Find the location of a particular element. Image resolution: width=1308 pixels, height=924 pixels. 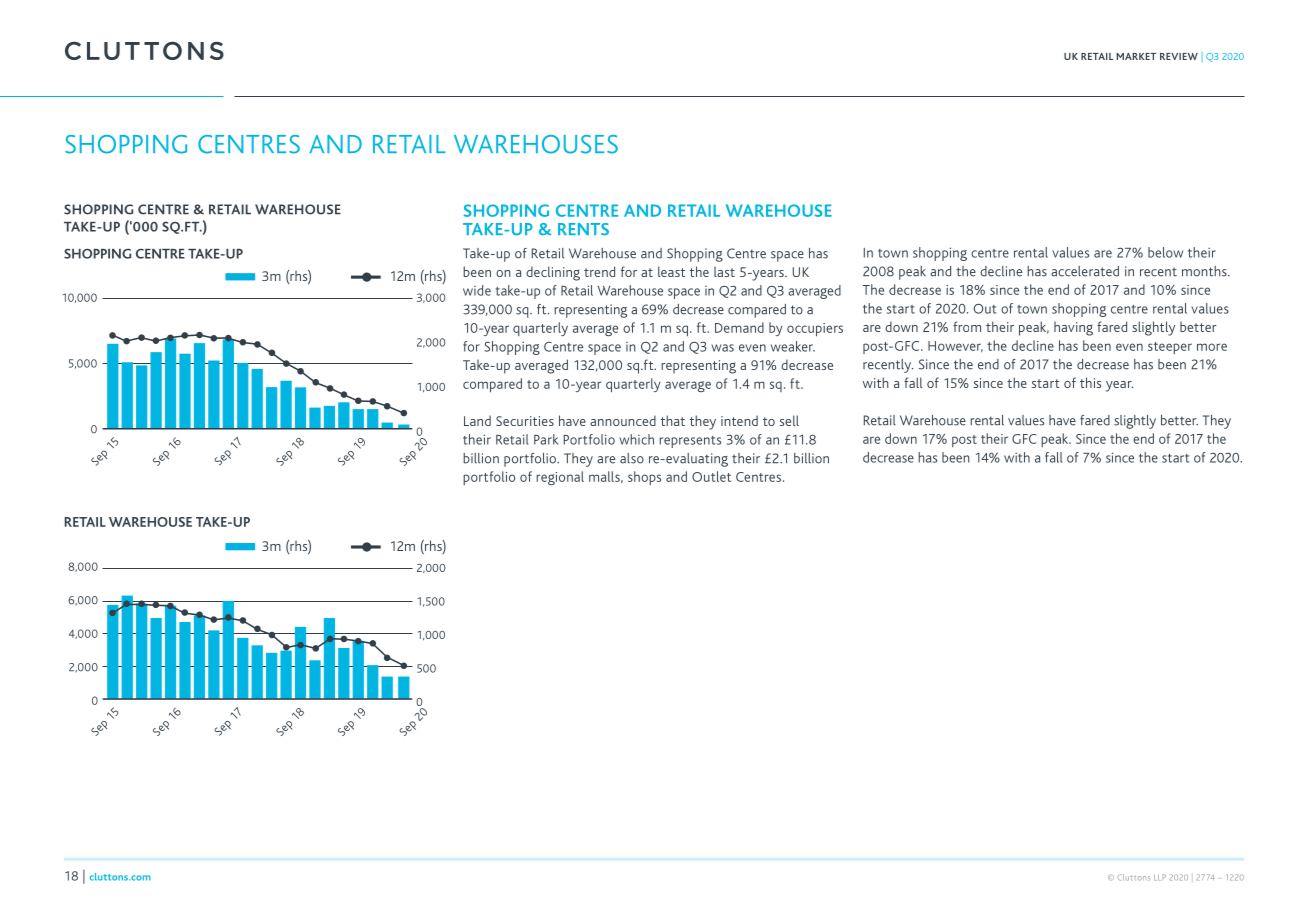

Outlet is located at coordinates (711, 476).
